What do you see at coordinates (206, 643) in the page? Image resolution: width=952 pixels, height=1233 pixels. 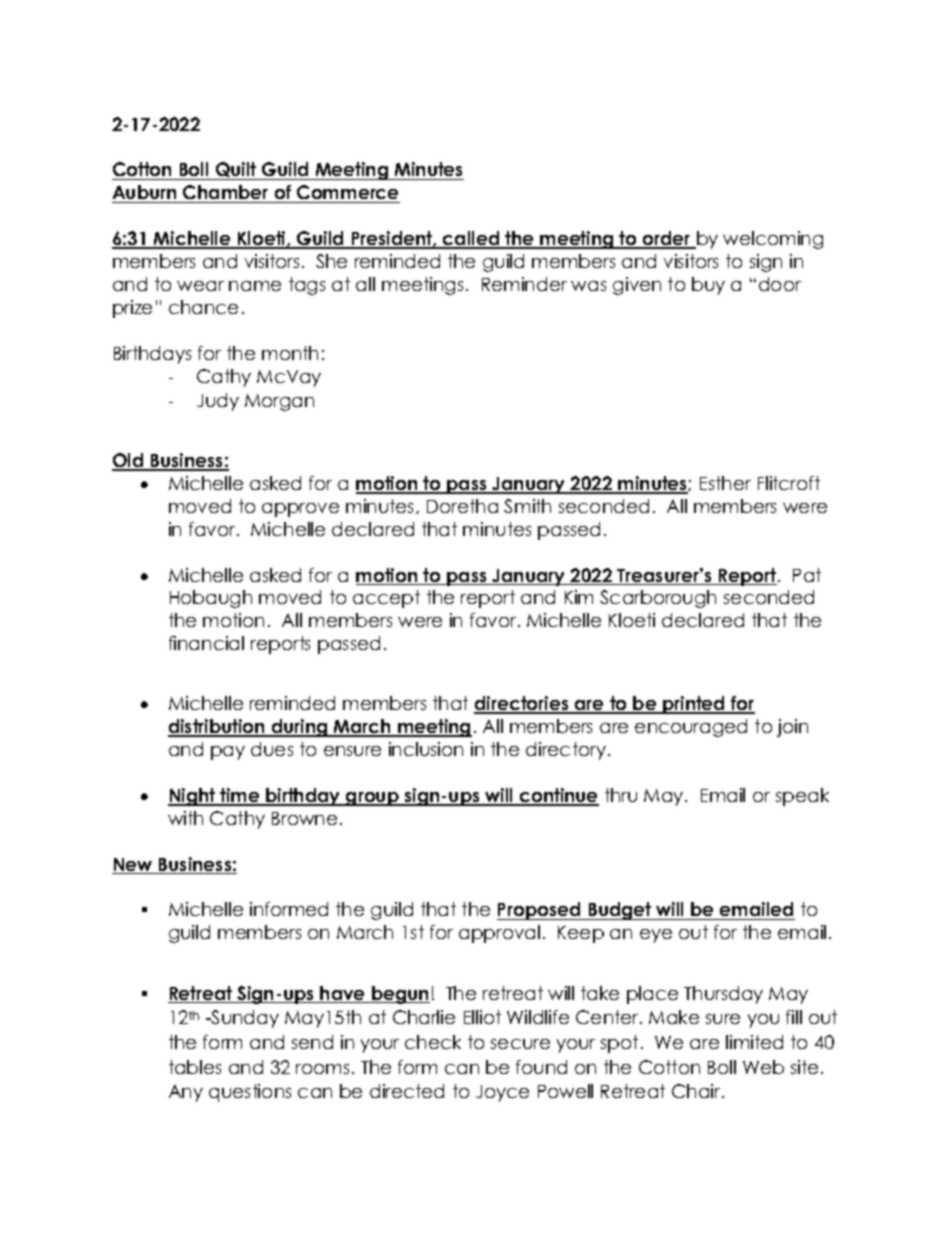 I see `financial` at bounding box center [206, 643].
